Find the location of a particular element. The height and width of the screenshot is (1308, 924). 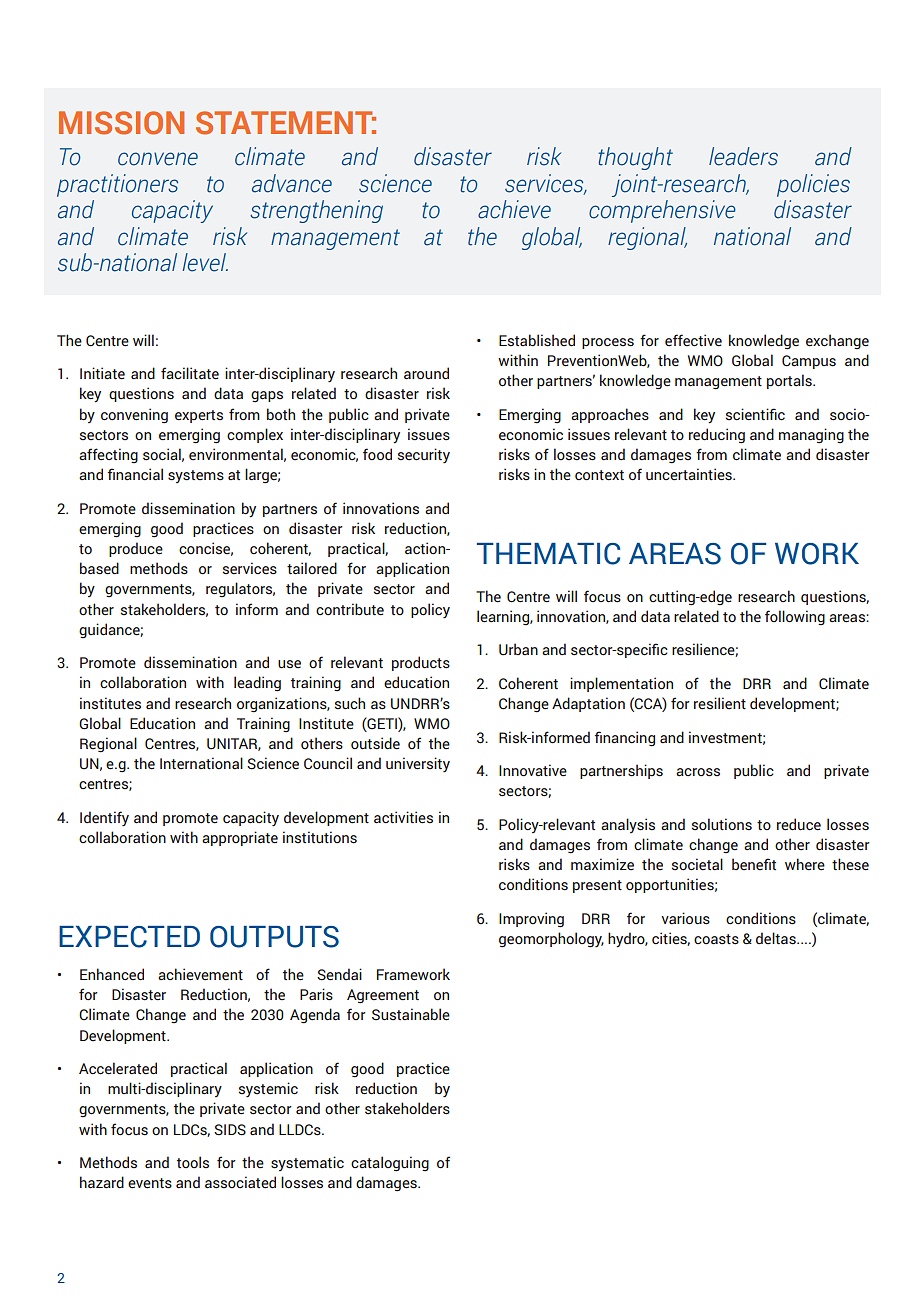

produce is located at coordinates (136, 549).
